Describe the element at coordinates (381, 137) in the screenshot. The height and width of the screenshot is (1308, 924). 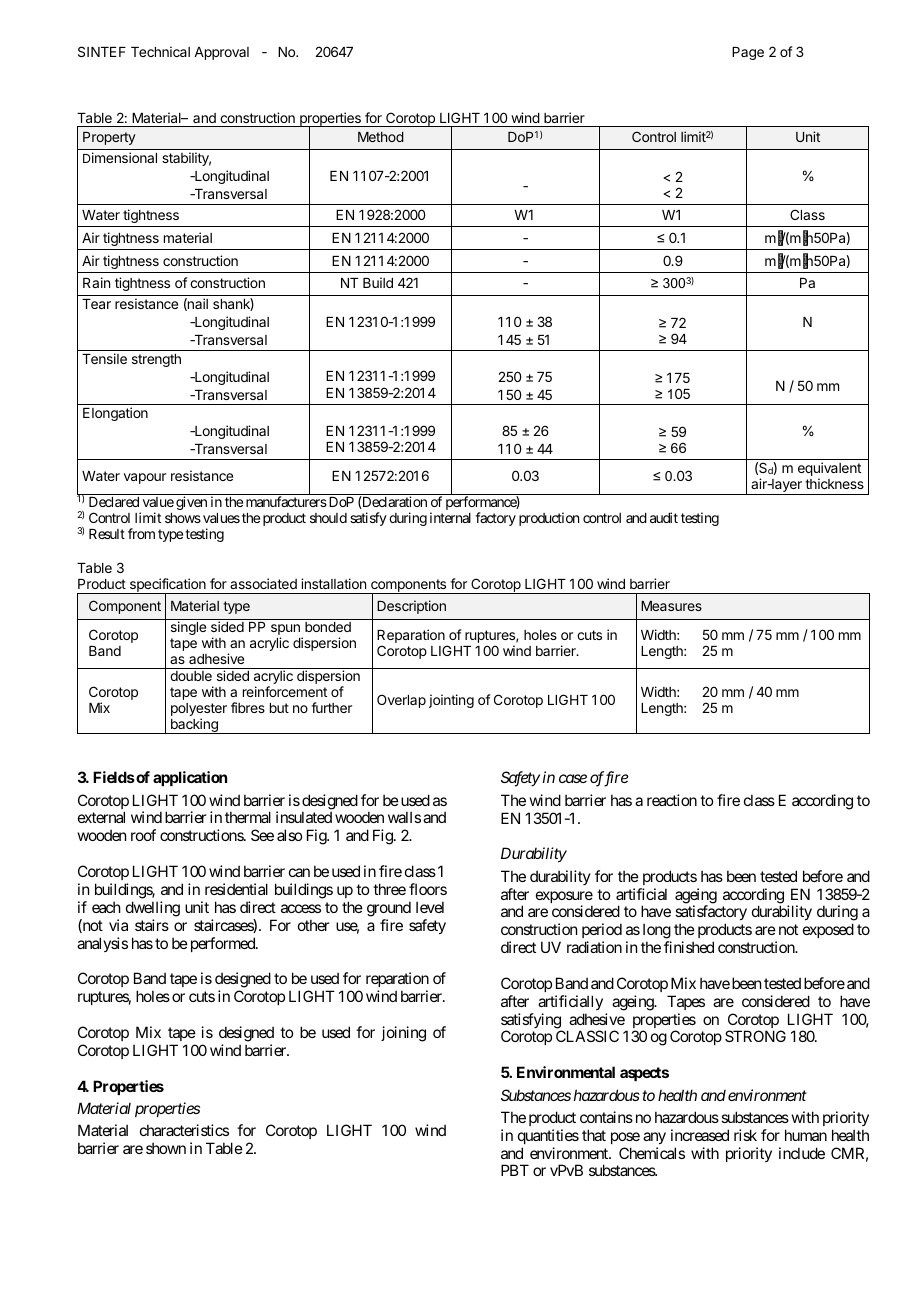
I see `Method` at that location.
